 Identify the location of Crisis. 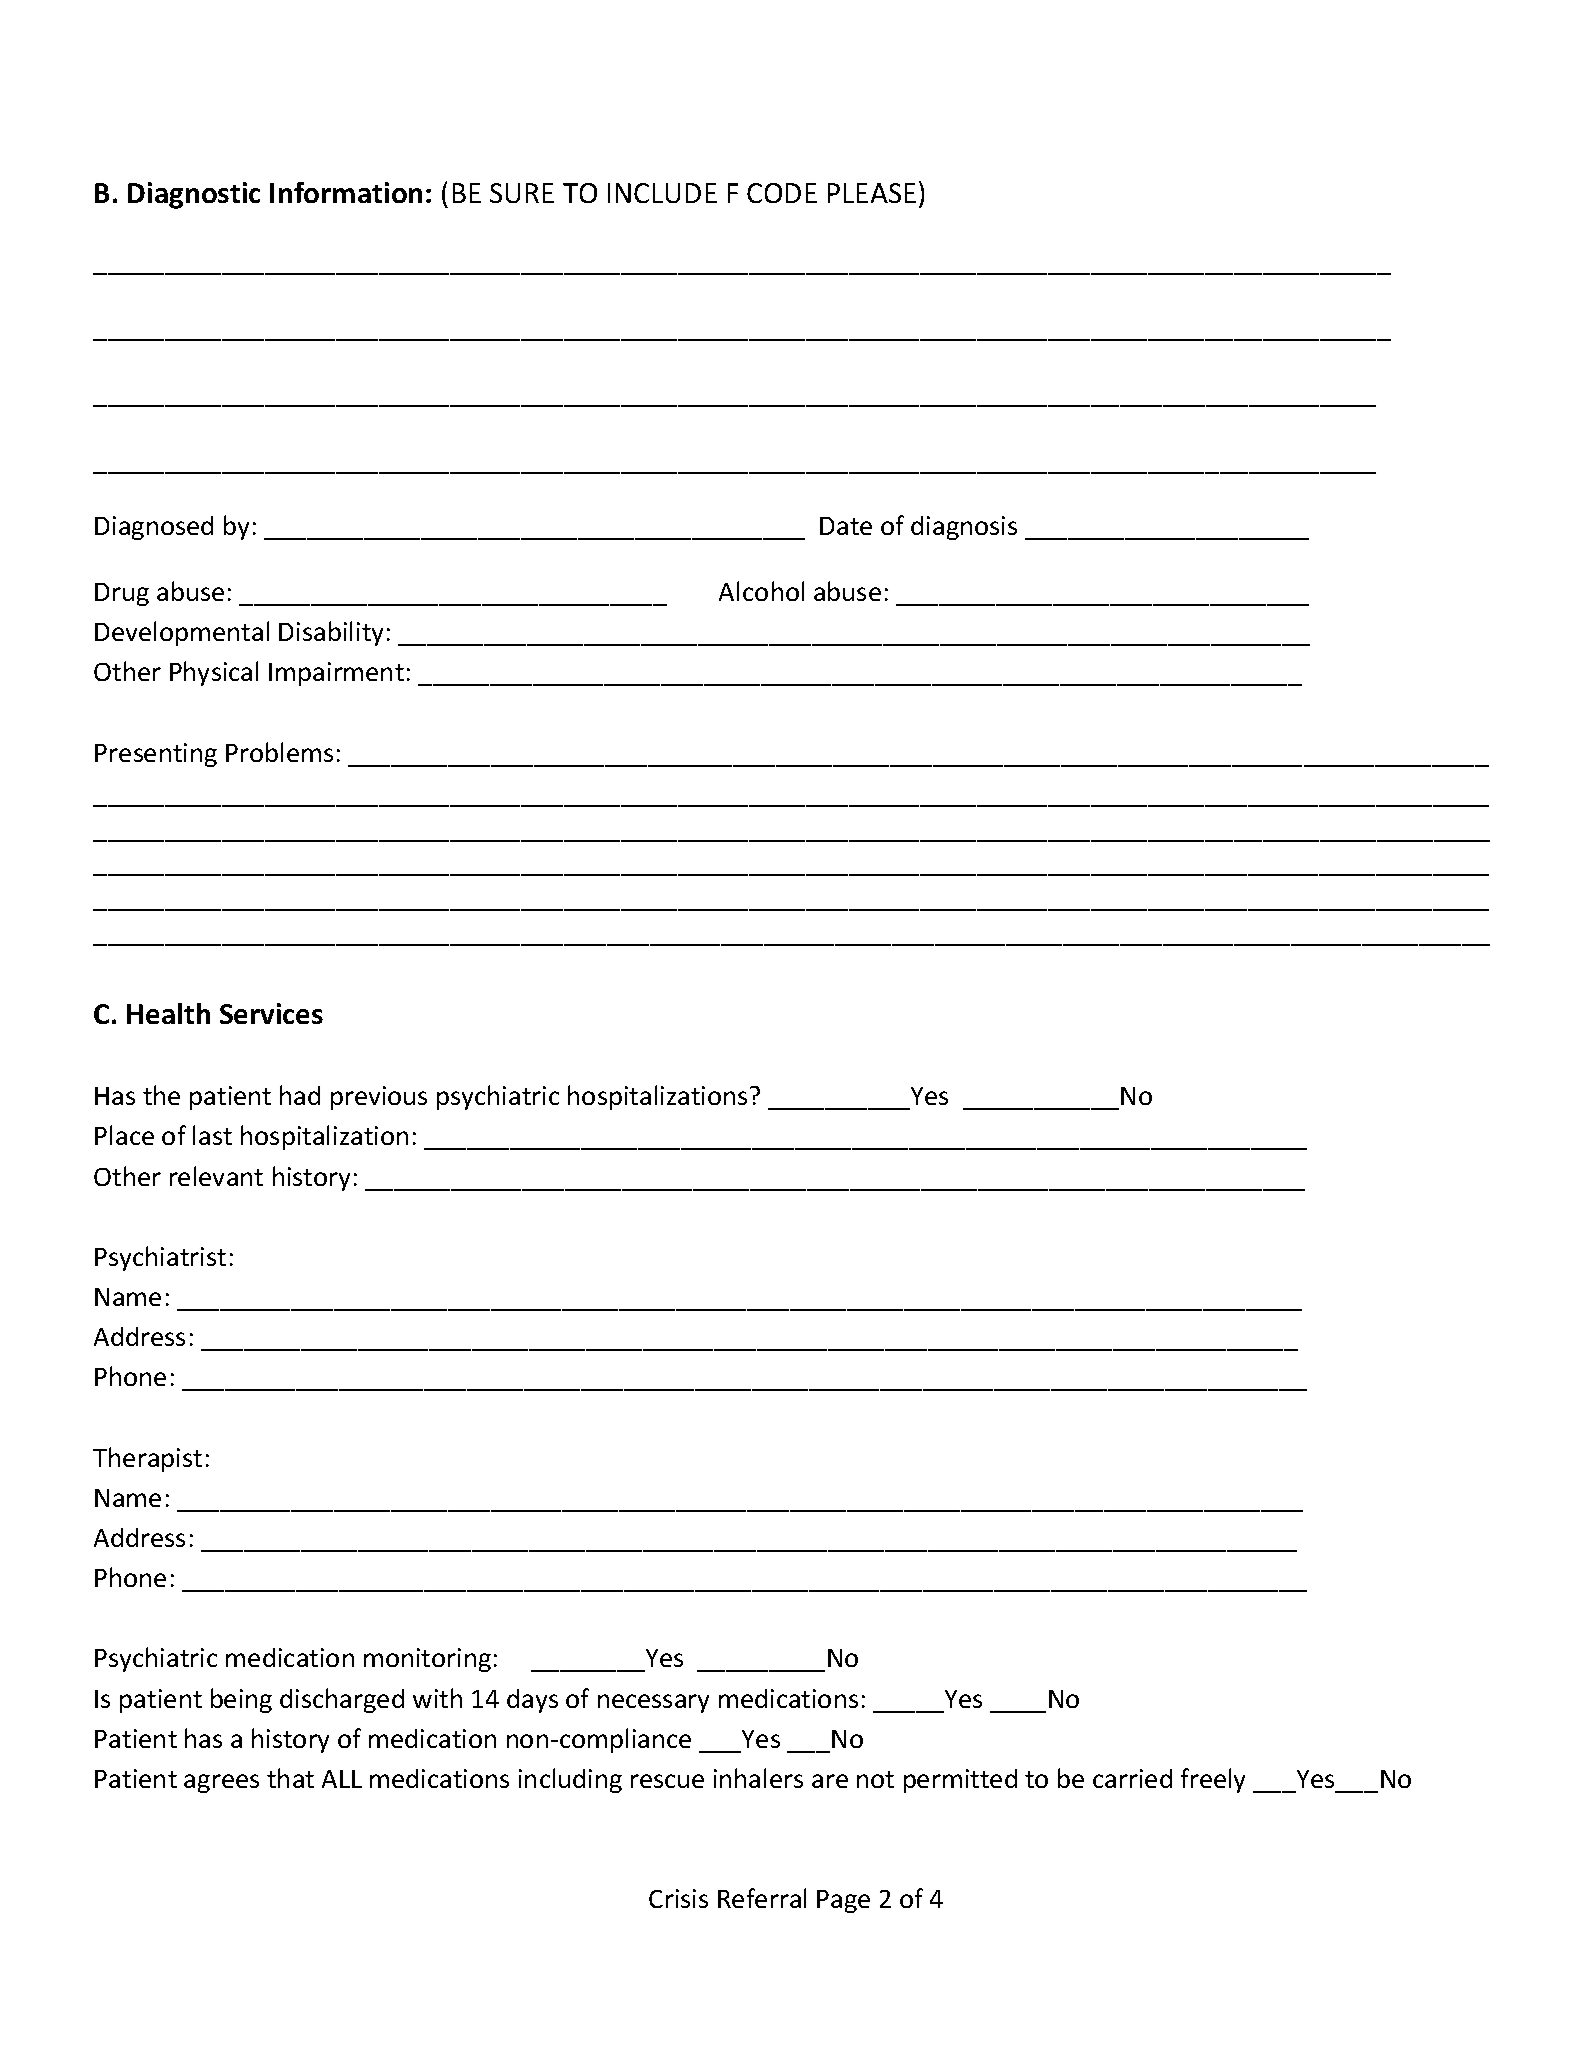
(678, 1898).
